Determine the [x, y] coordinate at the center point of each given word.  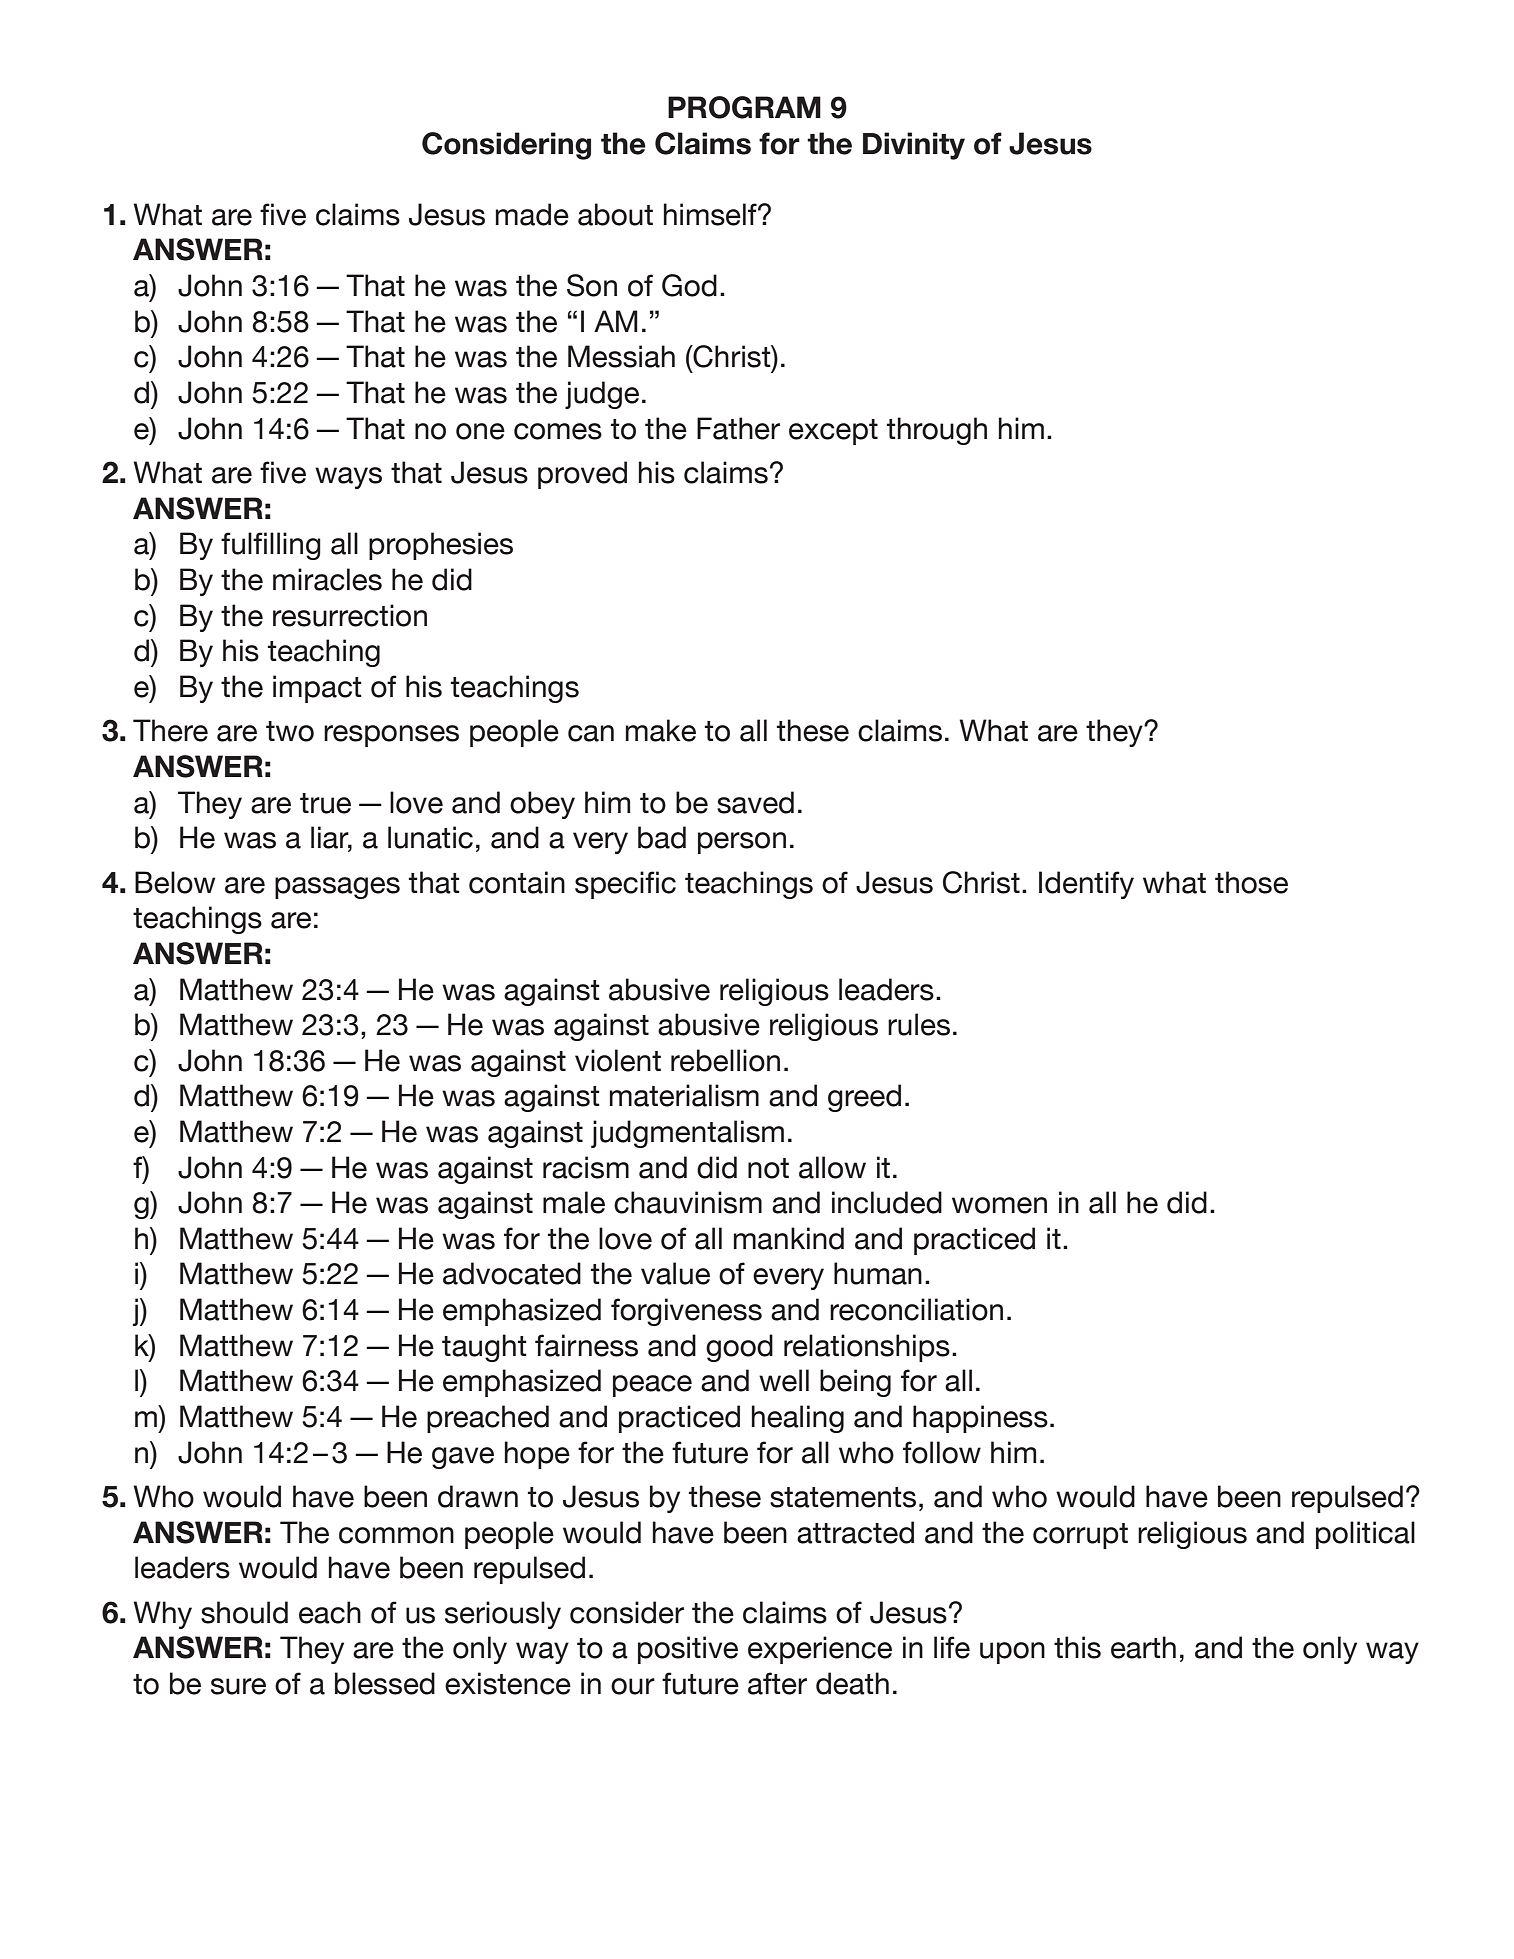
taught [484, 1348]
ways [348, 478]
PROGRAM [744, 107]
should [244, 1612]
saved [755, 802]
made [532, 214]
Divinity [914, 146]
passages [337, 888]
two [290, 731]
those [1251, 882]
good [739, 1348]
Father [738, 428]
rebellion [725, 1060]
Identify [1086, 885]
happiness [980, 1419]
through [937, 431]
